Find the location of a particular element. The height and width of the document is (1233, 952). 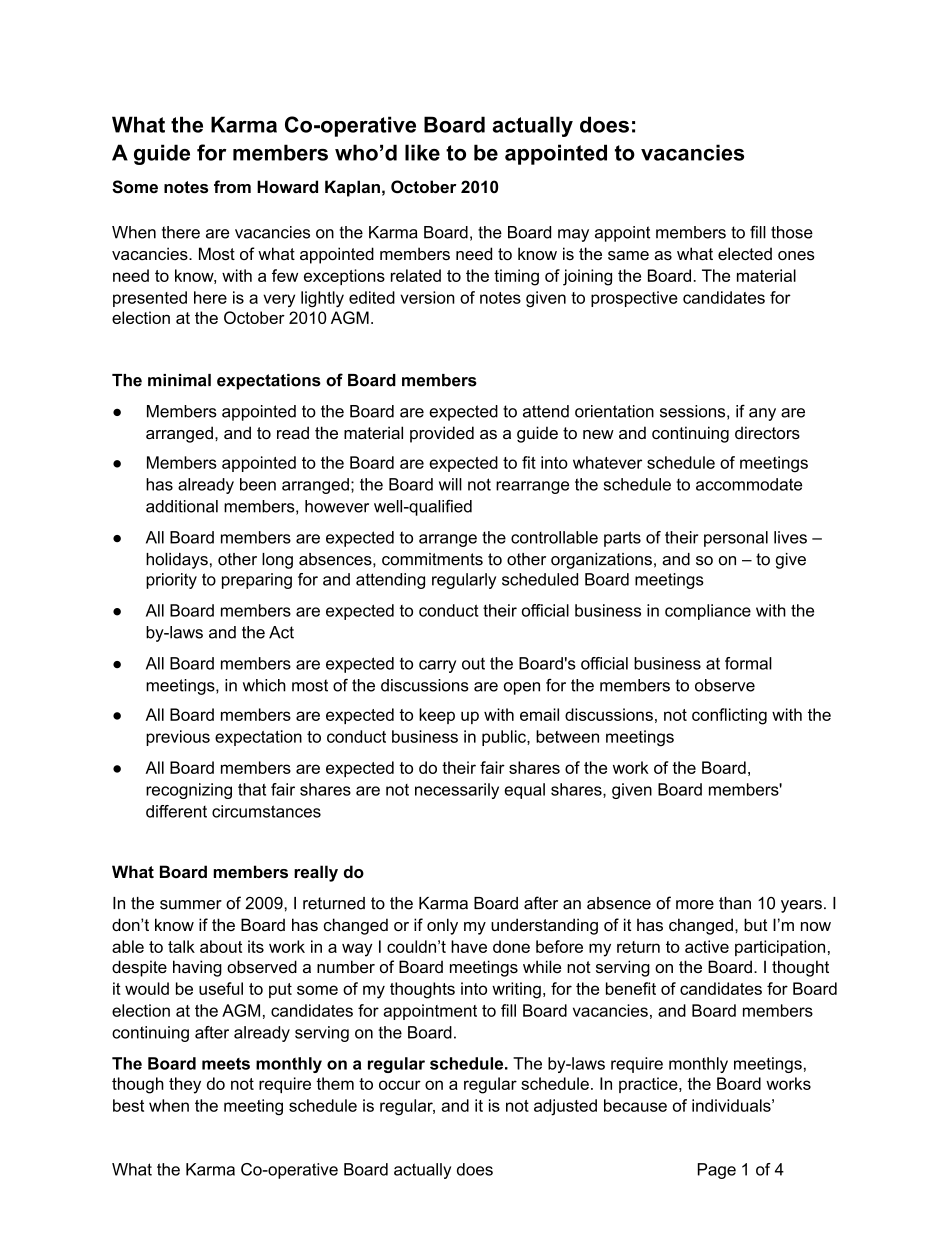

than is located at coordinates (735, 903).
